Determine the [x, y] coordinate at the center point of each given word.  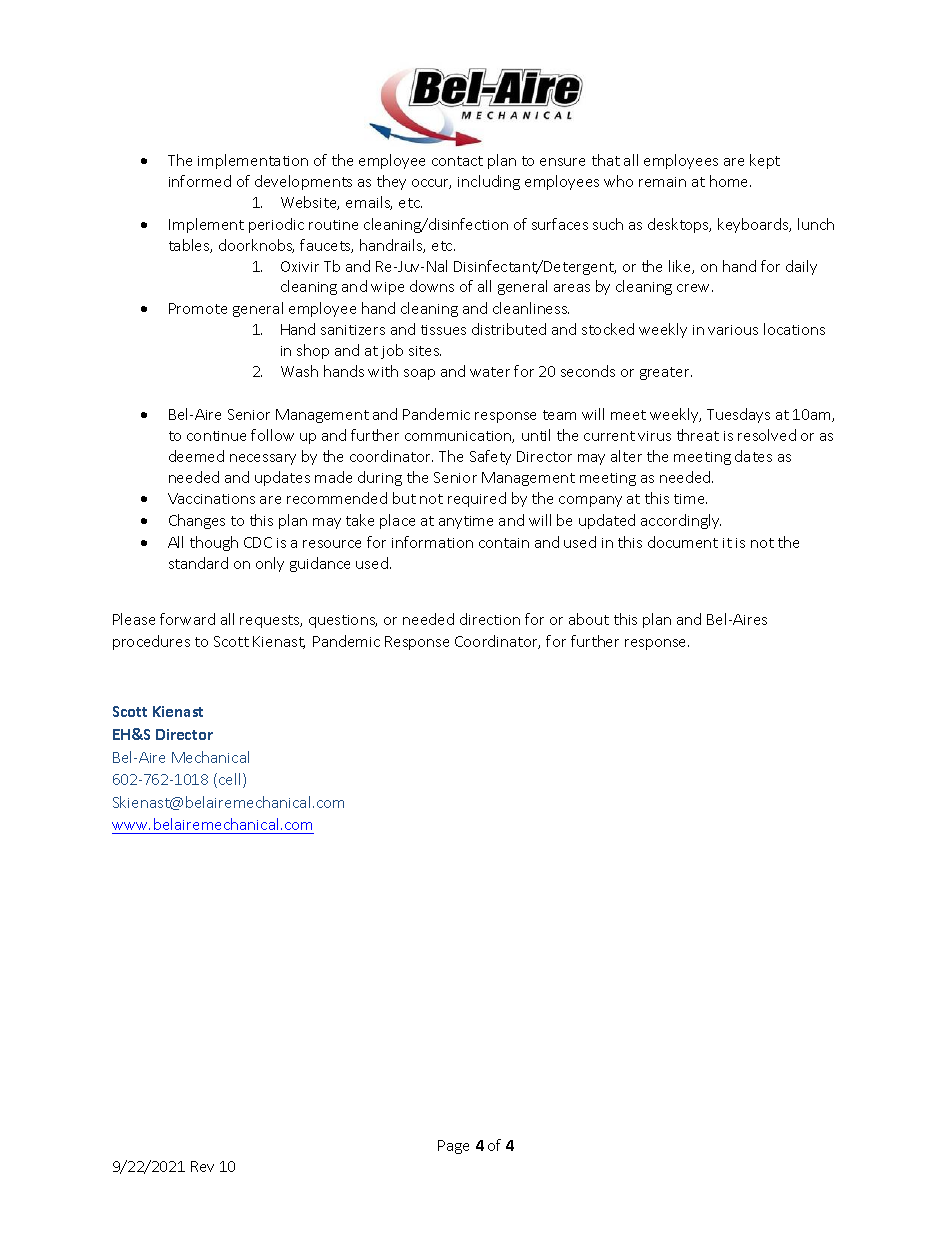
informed [200, 181]
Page [453, 1147]
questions [343, 621]
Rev [202, 1166]
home [730, 181]
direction [490, 619]
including [489, 182]
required [477, 499]
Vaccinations [211, 498]
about [589, 619]
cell [229, 779]
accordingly [681, 521]
